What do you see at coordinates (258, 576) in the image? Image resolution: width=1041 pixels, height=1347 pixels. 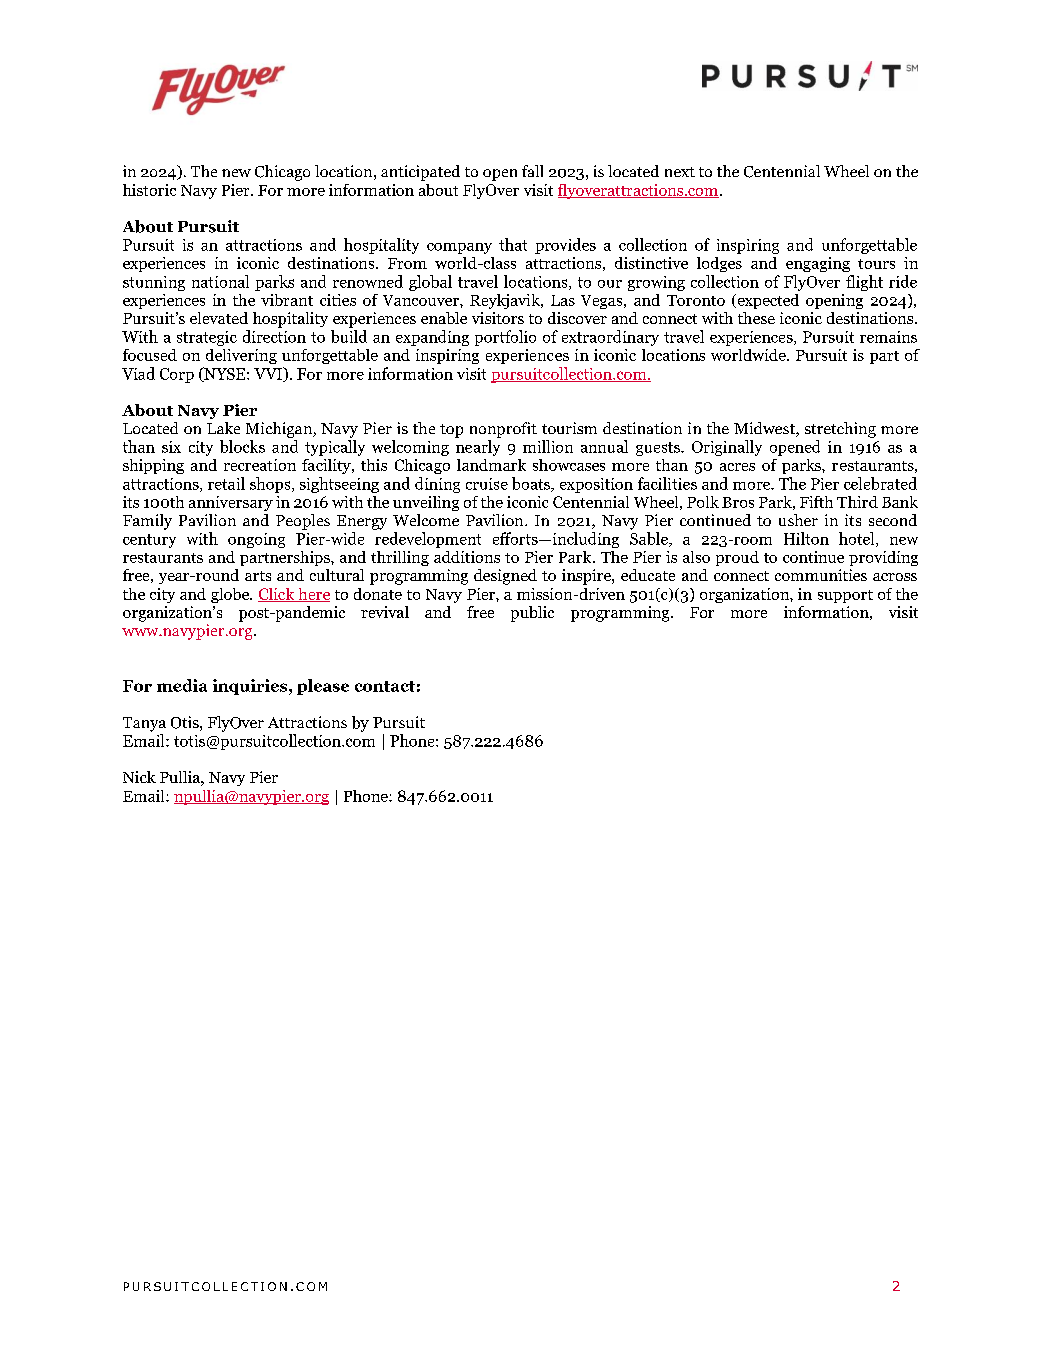 I see `arts` at bounding box center [258, 576].
